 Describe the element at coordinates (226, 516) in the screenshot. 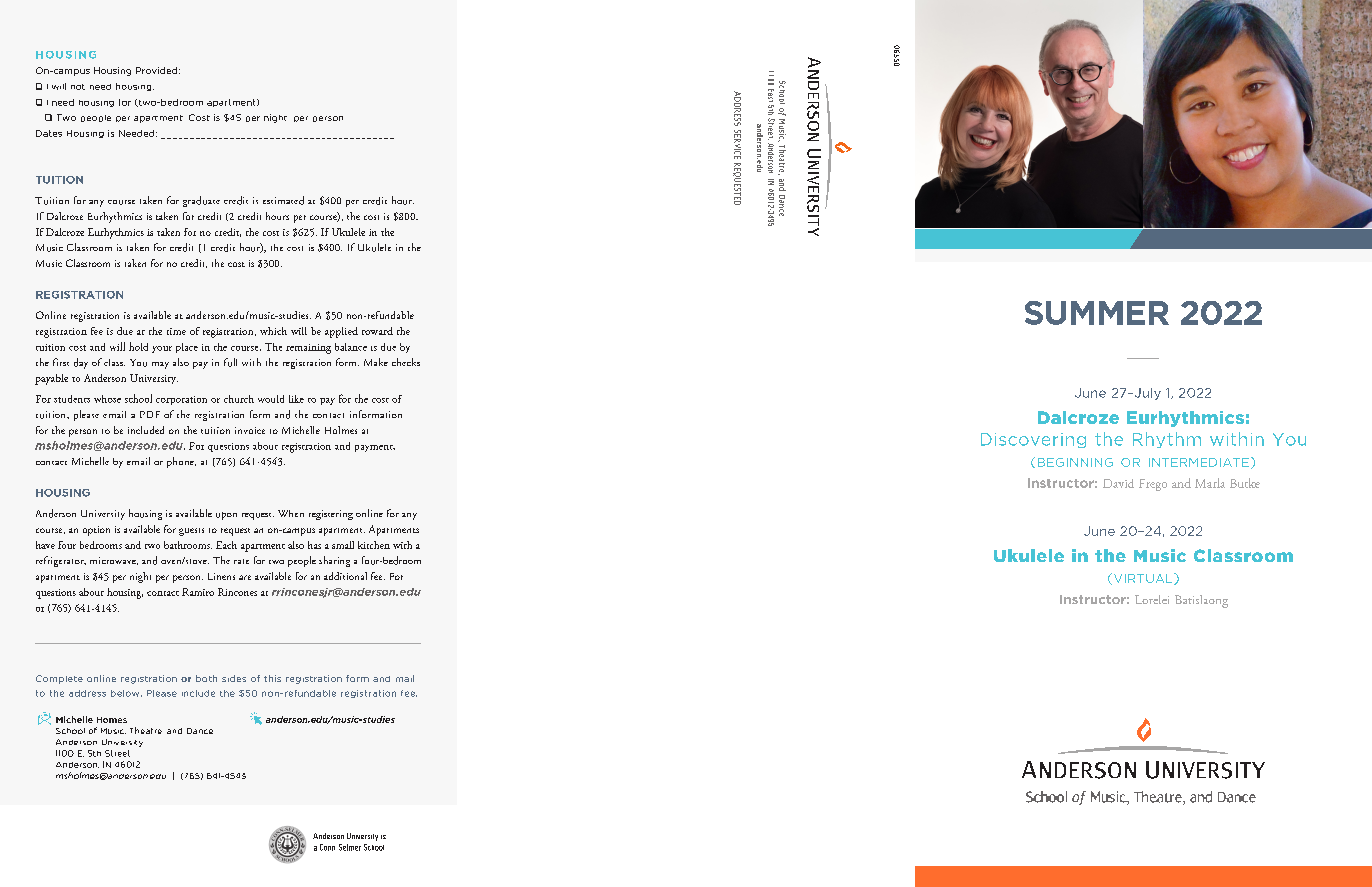

I see `upon` at that location.
